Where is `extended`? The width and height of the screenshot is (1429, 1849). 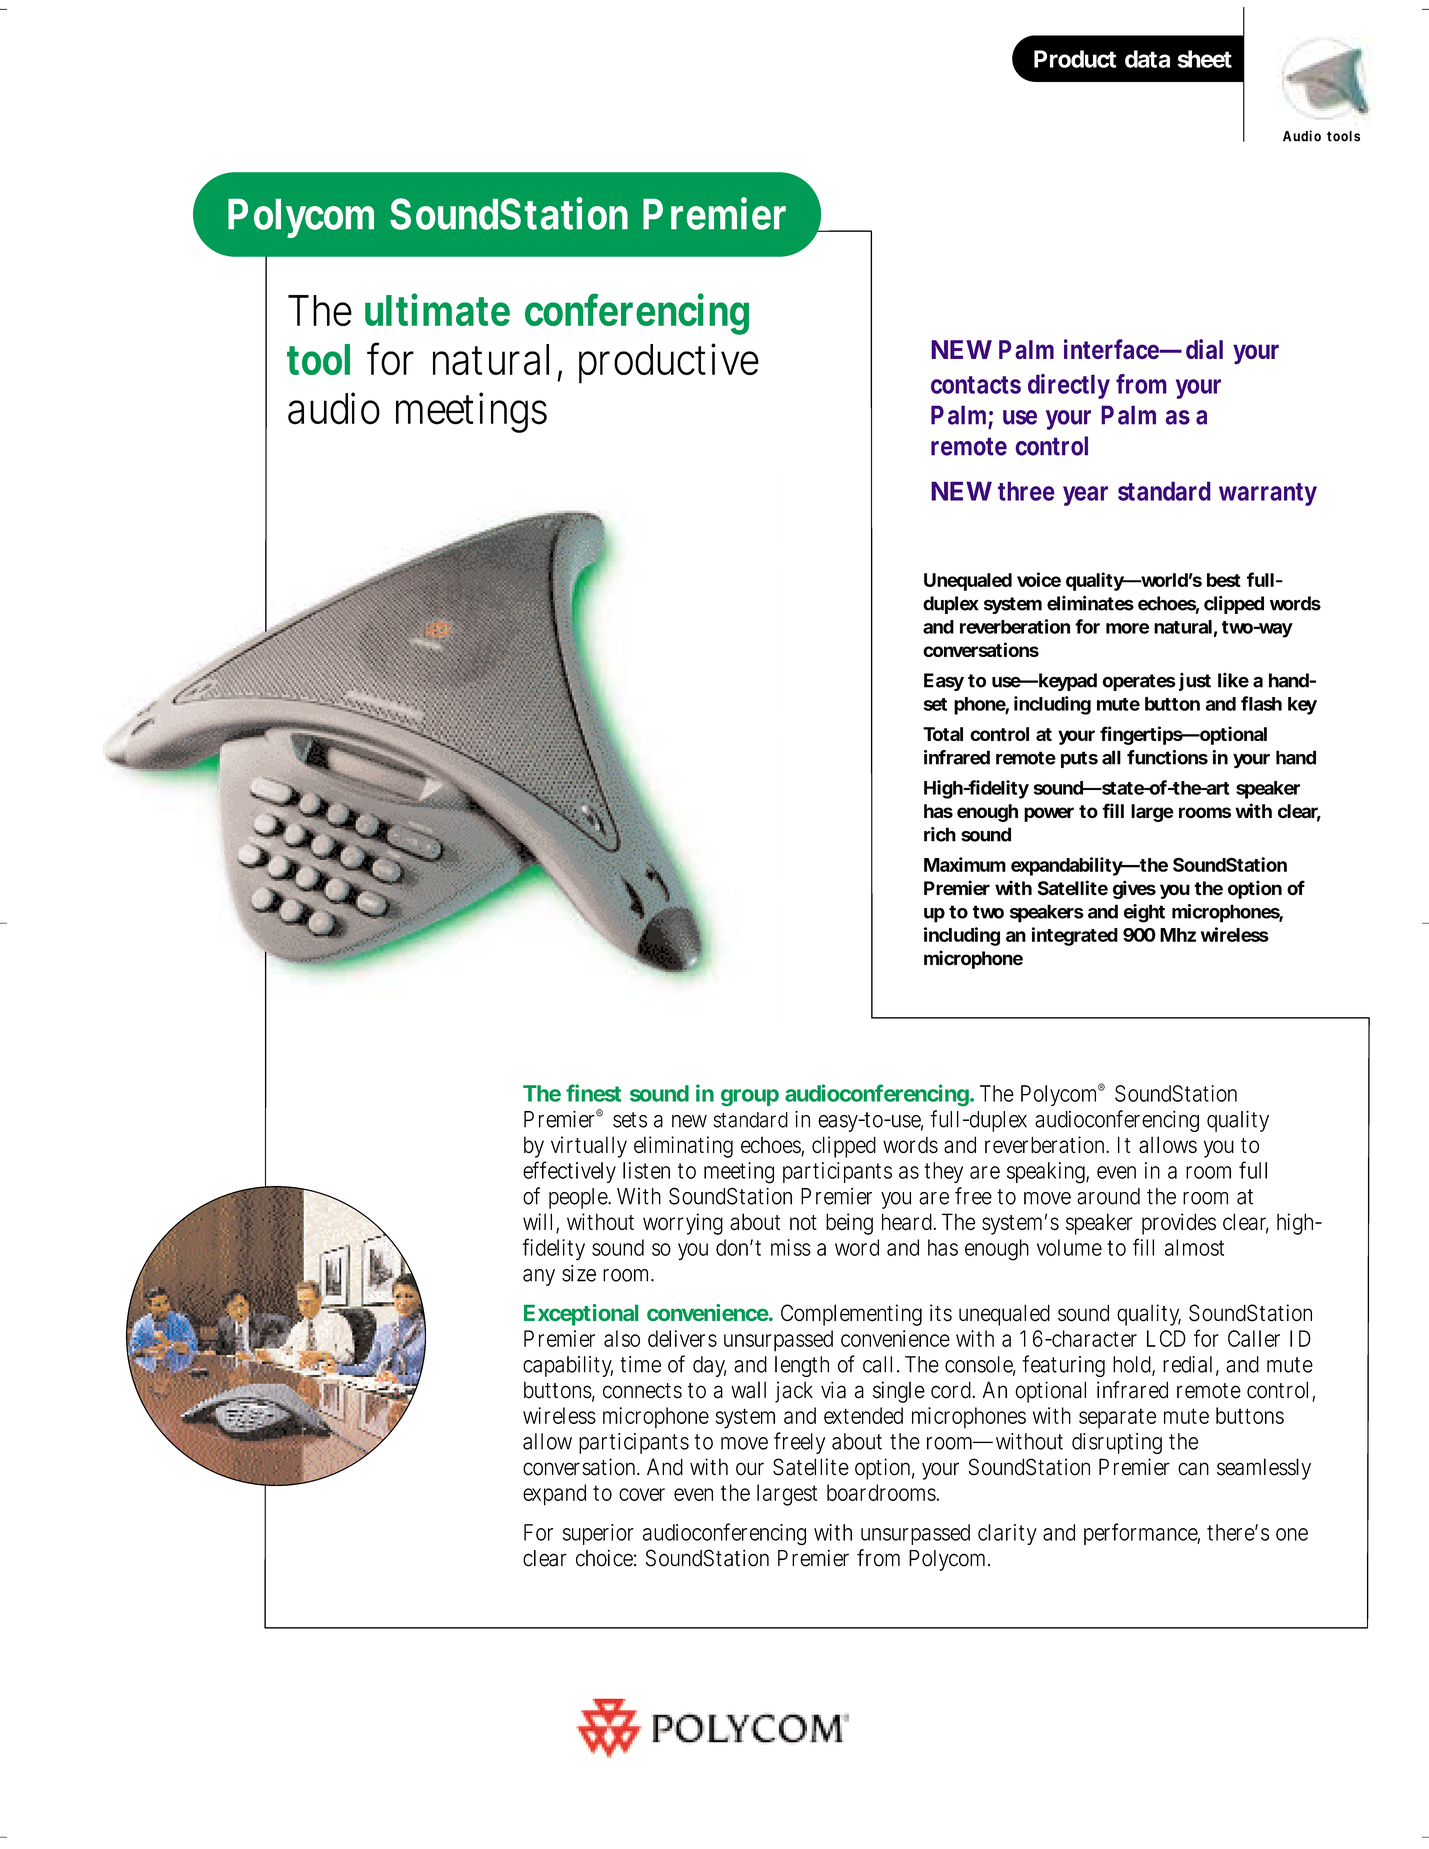
extended is located at coordinates (863, 1415).
